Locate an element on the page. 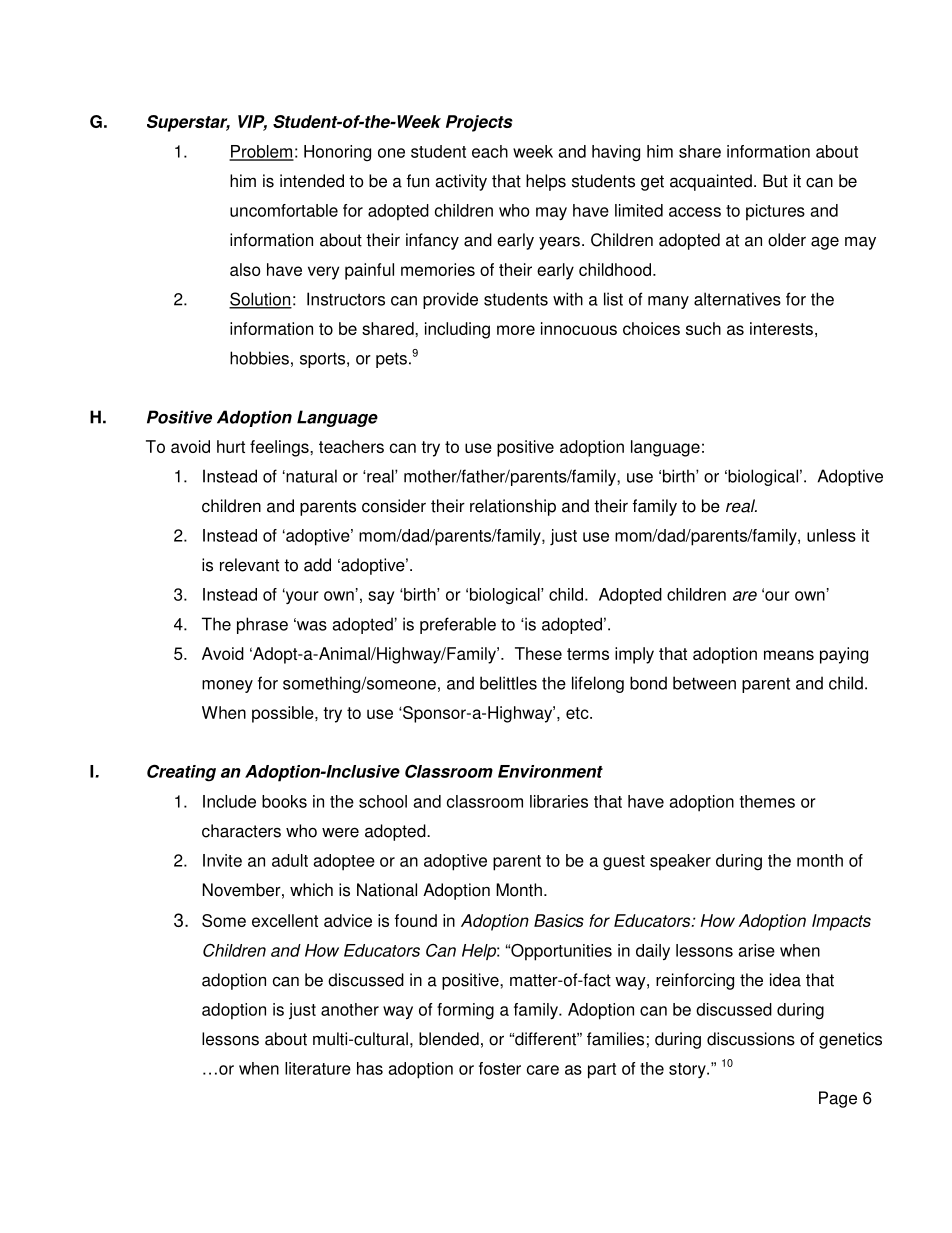  But is located at coordinates (775, 181).
